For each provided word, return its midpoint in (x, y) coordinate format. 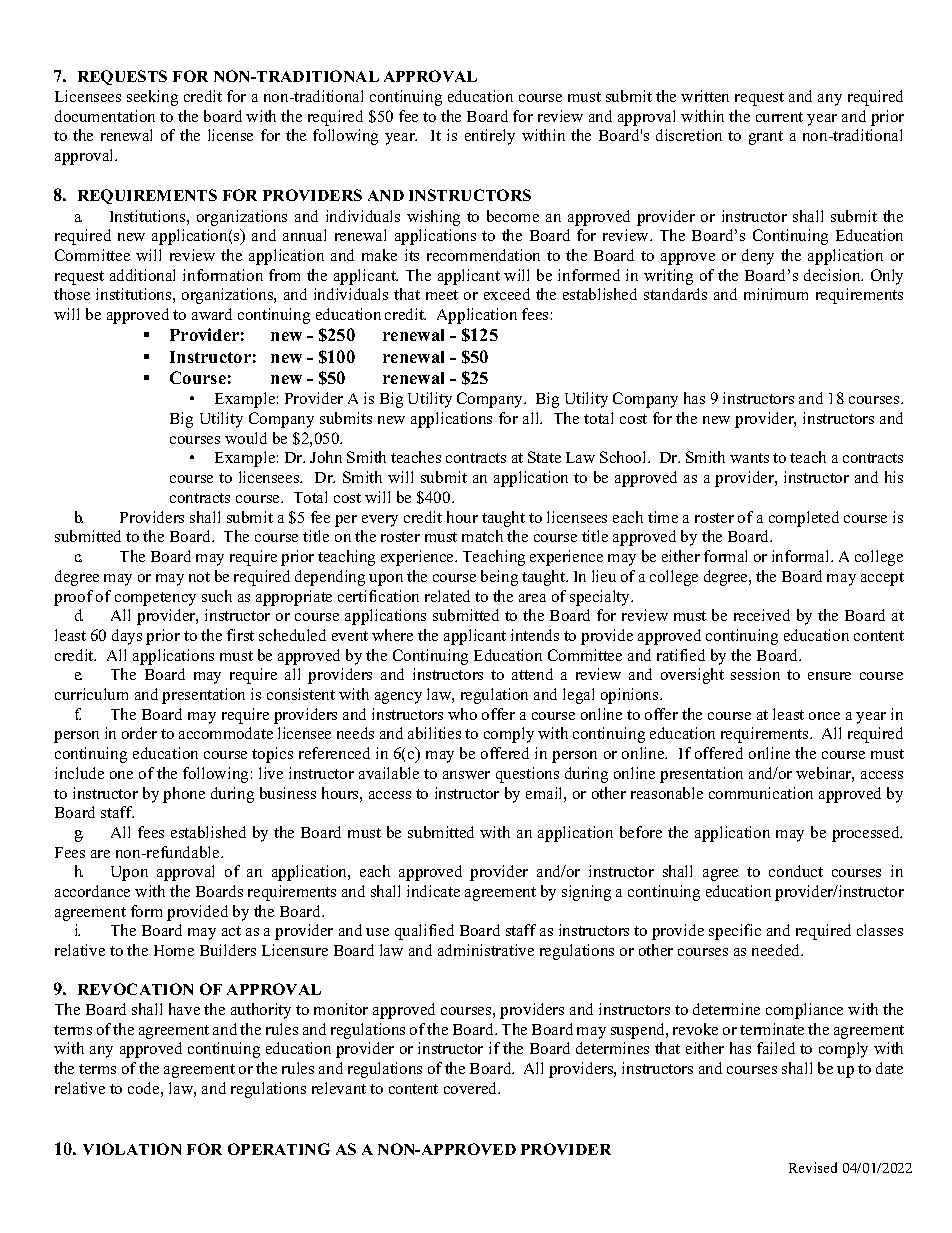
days (127, 637)
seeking (152, 98)
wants (749, 458)
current (779, 117)
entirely (490, 137)
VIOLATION (132, 1149)
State (544, 457)
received (762, 615)
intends (535, 635)
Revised (813, 1167)
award (212, 314)
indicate (433, 891)
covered (472, 1088)
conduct (796, 871)
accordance (92, 891)
